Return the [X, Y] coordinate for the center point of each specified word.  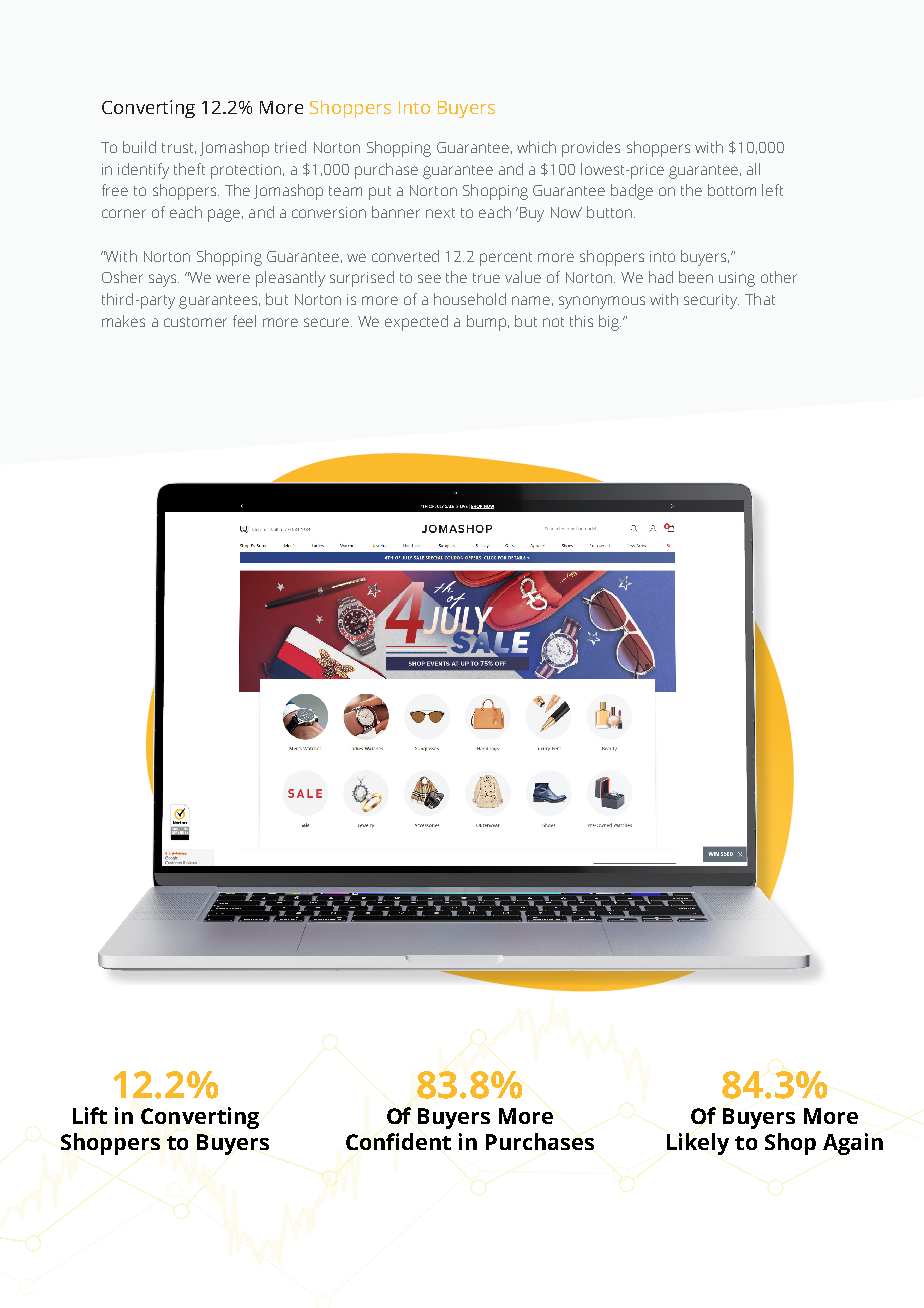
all [753, 169]
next [440, 213]
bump [486, 323]
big [610, 323]
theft [189, 169]
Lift [90, 1115]
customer [195, 322]
